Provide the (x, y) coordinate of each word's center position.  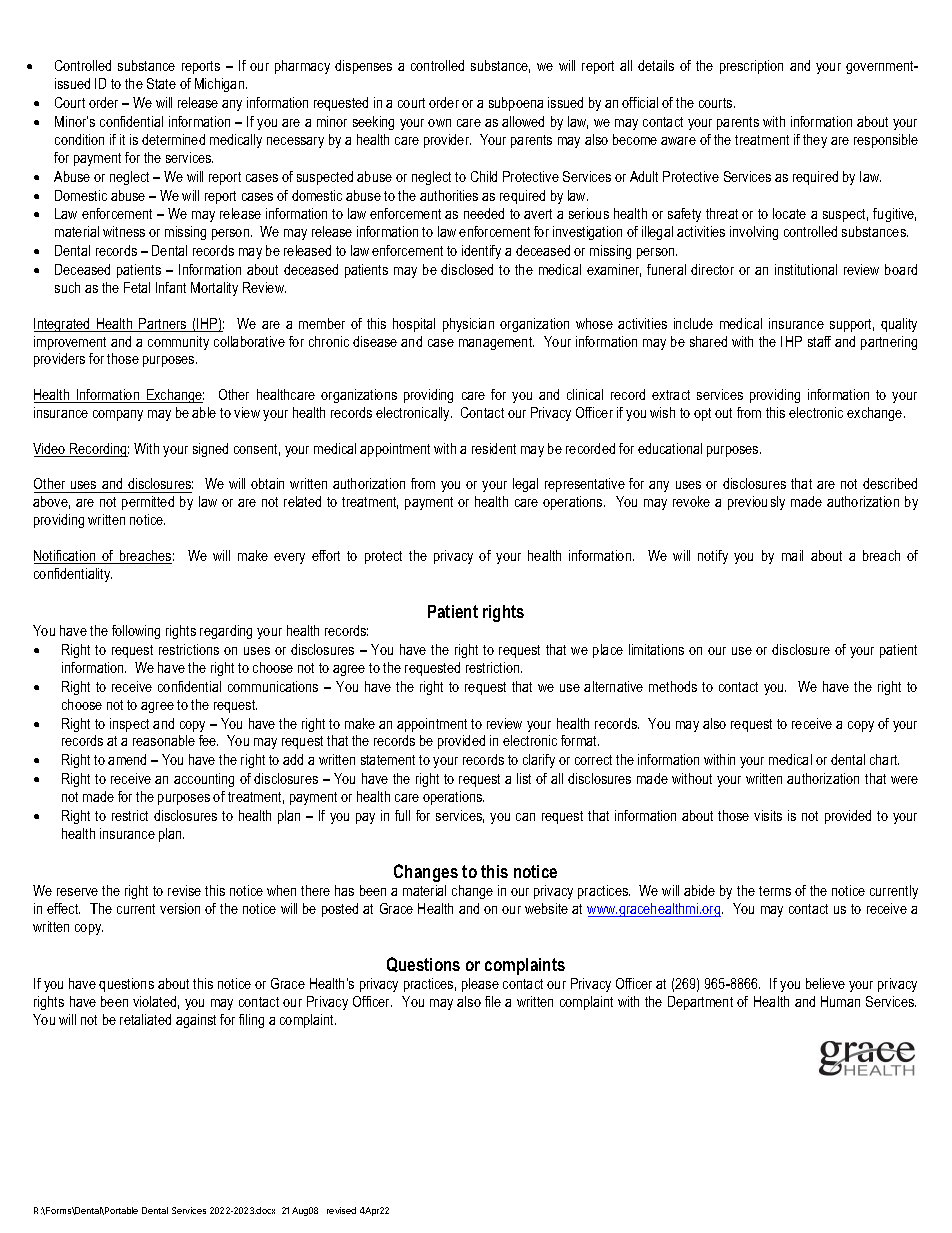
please (480, 985)
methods (673, 686)
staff (819, 341)
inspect (129, 725)
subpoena (516, 104)
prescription (751, 67)
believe (825, 983)
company (118, 415)
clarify (539, 761)
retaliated (145, 1019)
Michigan (221, 85)
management (496, 343)
